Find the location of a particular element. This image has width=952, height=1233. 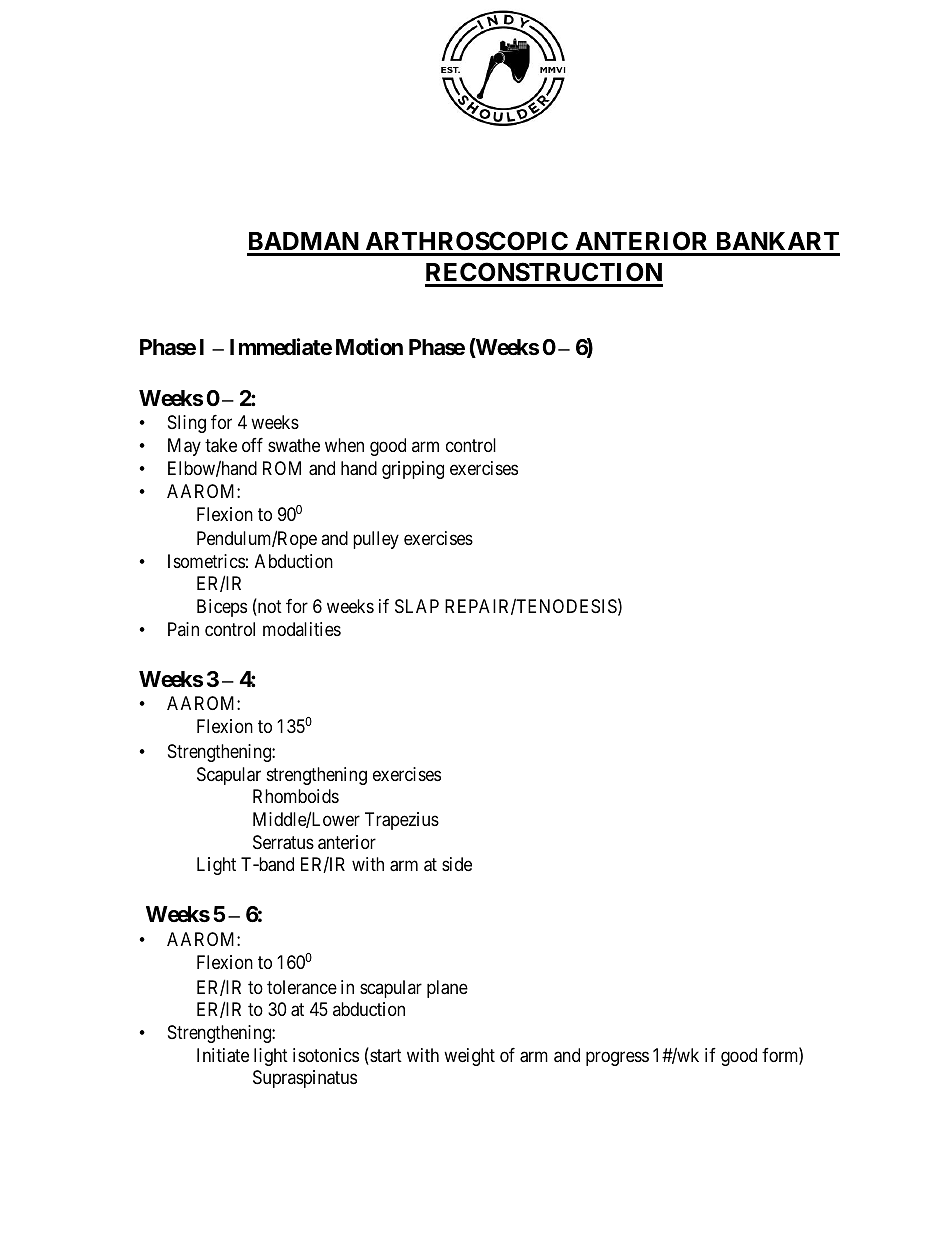

plane is located at coordinates (447, 989).
